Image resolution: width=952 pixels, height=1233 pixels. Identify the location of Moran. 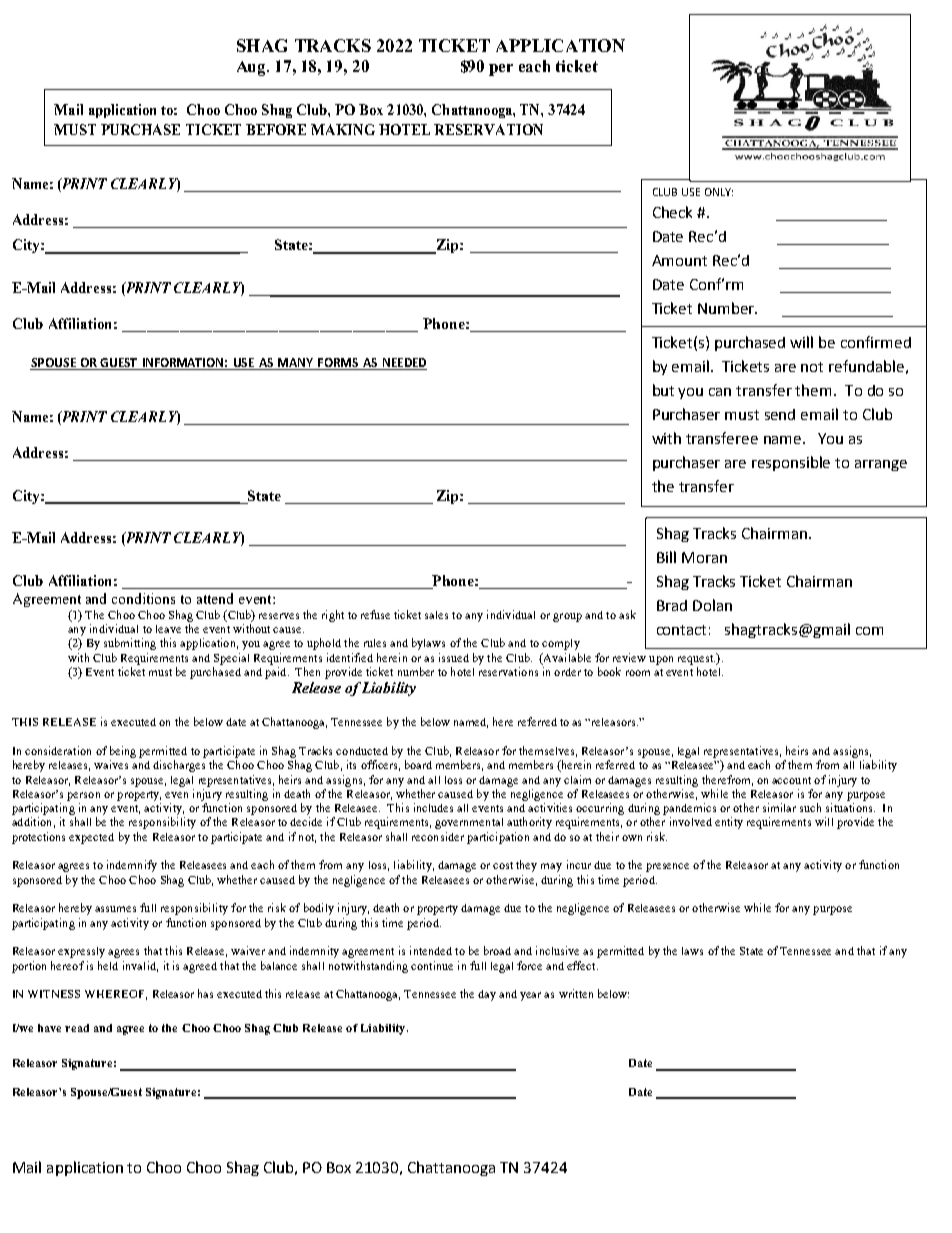
(704, 557).
